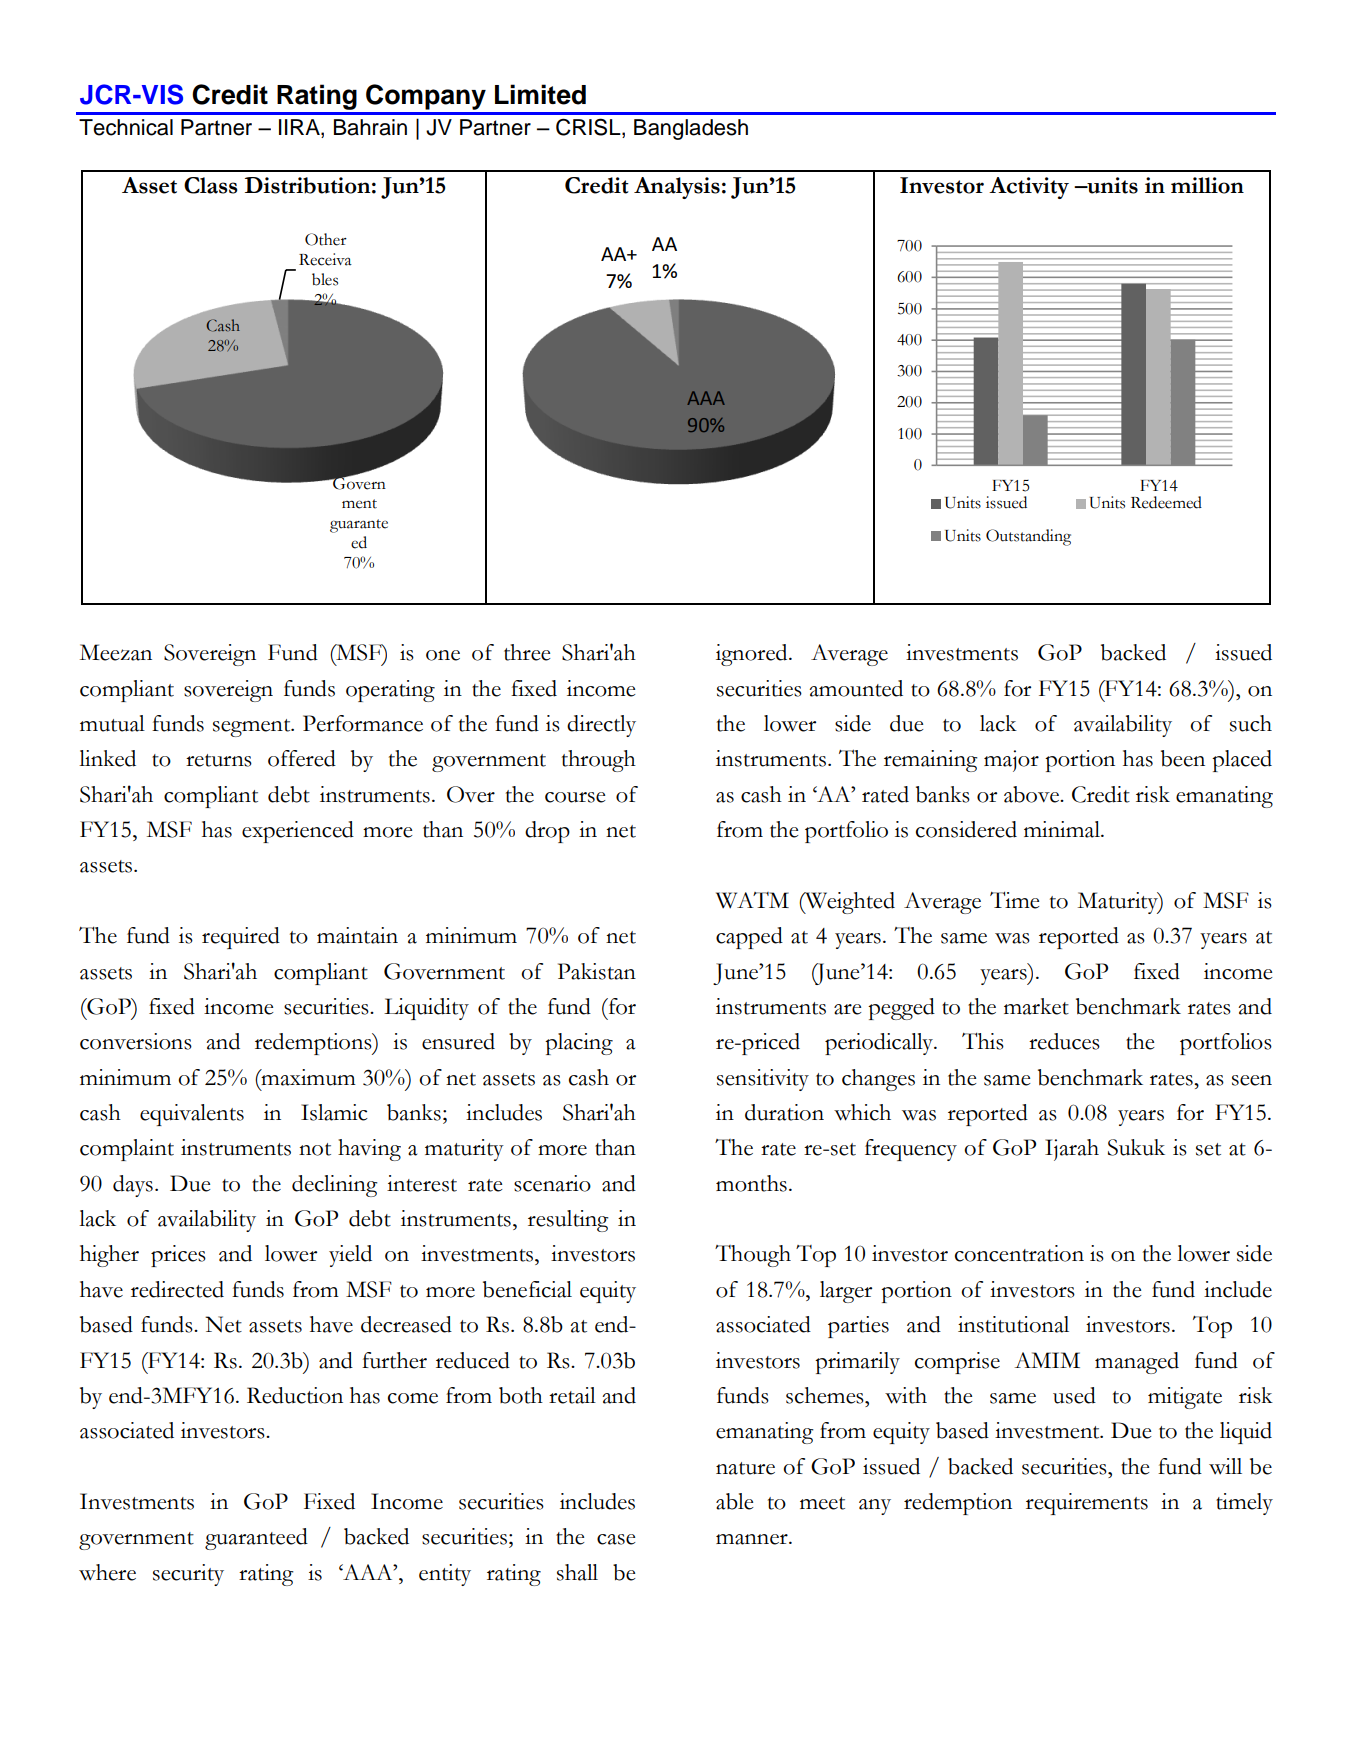  What do you see at coordinates (1183, 758) in the page?
I see `been` at bounding box center [1183, 758].
